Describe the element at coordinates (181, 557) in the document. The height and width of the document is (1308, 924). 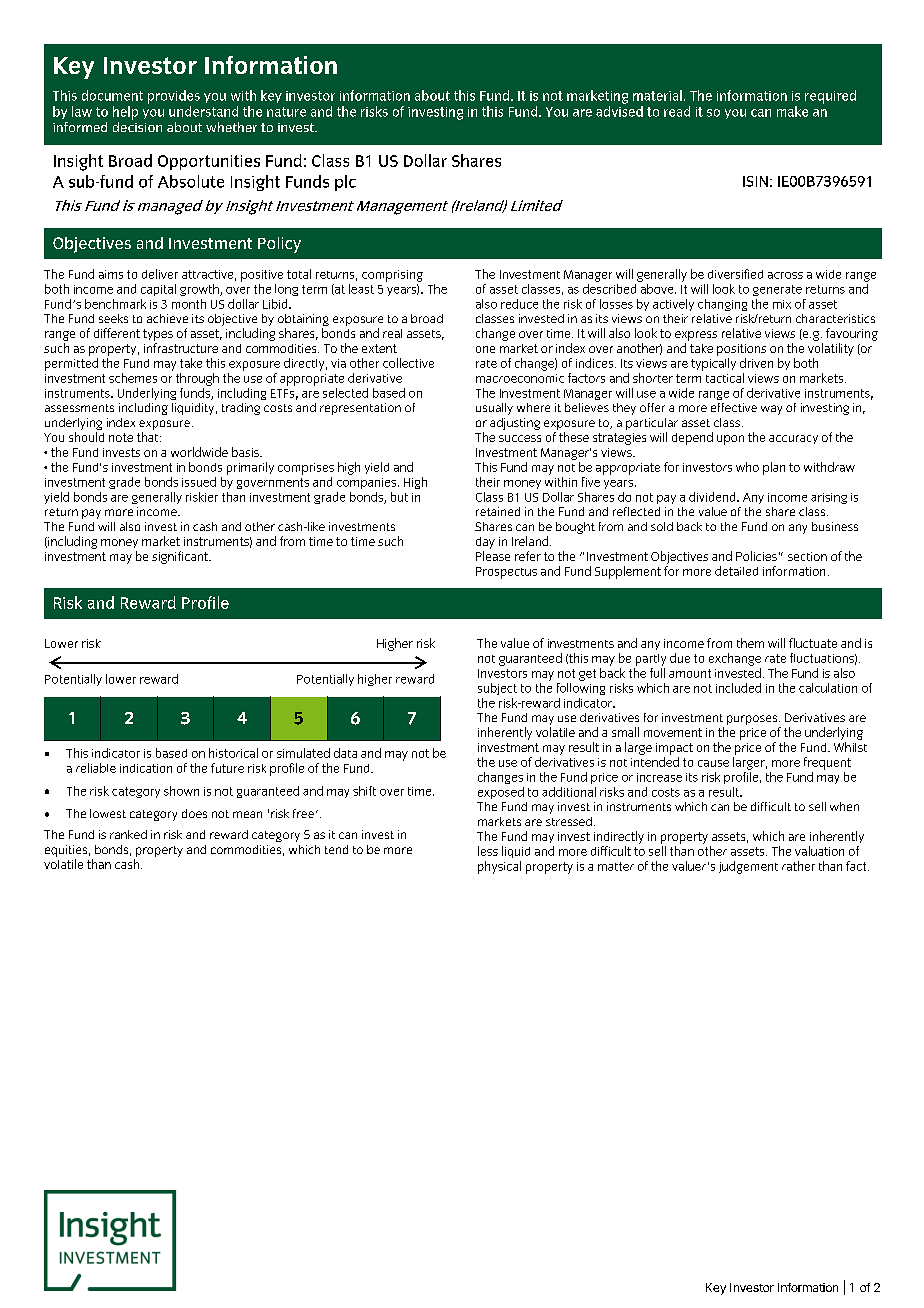
I see `significant` at that location.
